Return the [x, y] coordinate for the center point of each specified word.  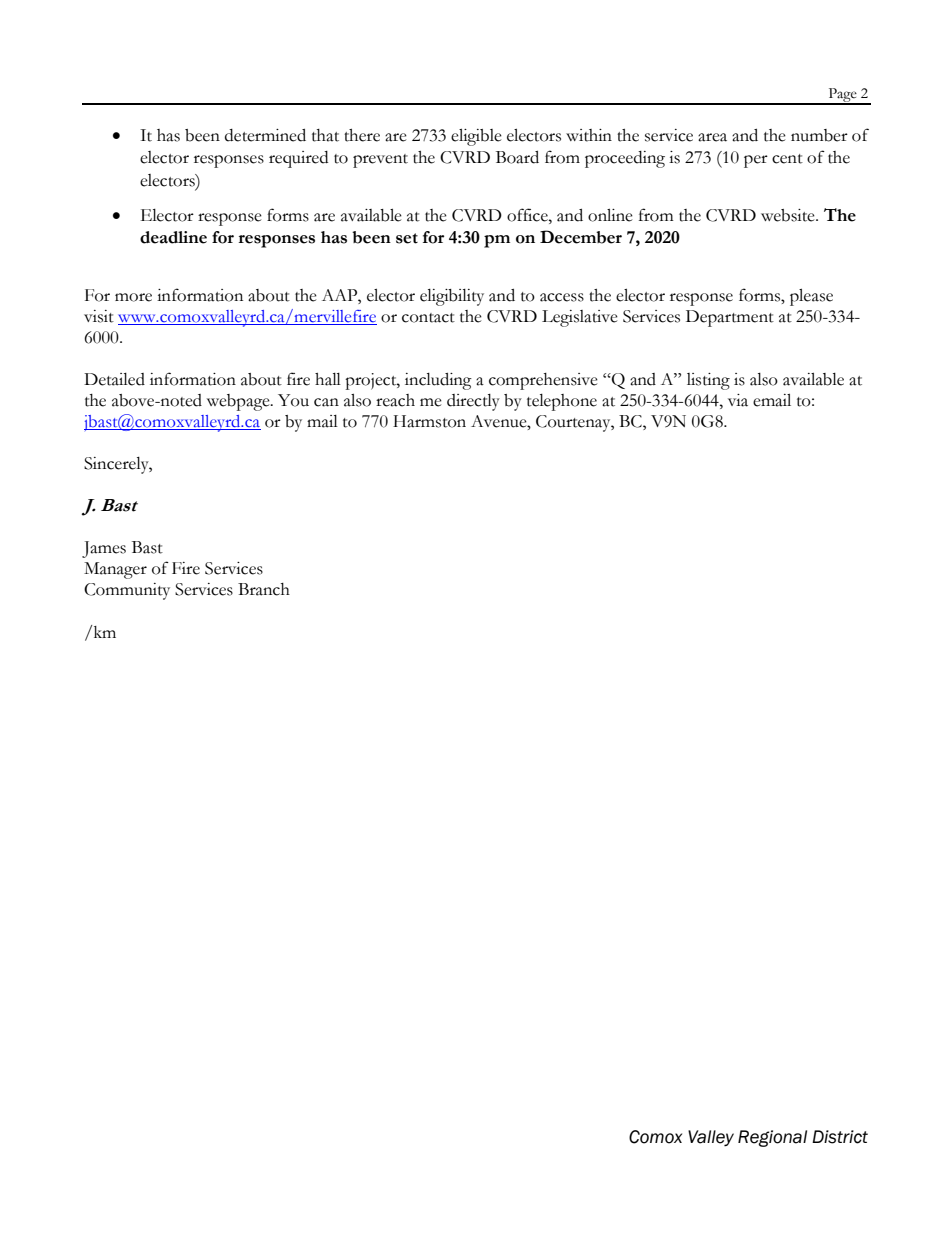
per [756, 161]
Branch [264, 589]
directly [473, 402]
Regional [772, 1138]
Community [127, 591]
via [738, 400]
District [840, 1137]
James [104, 549]
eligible [476, 137]
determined [265, 135]
